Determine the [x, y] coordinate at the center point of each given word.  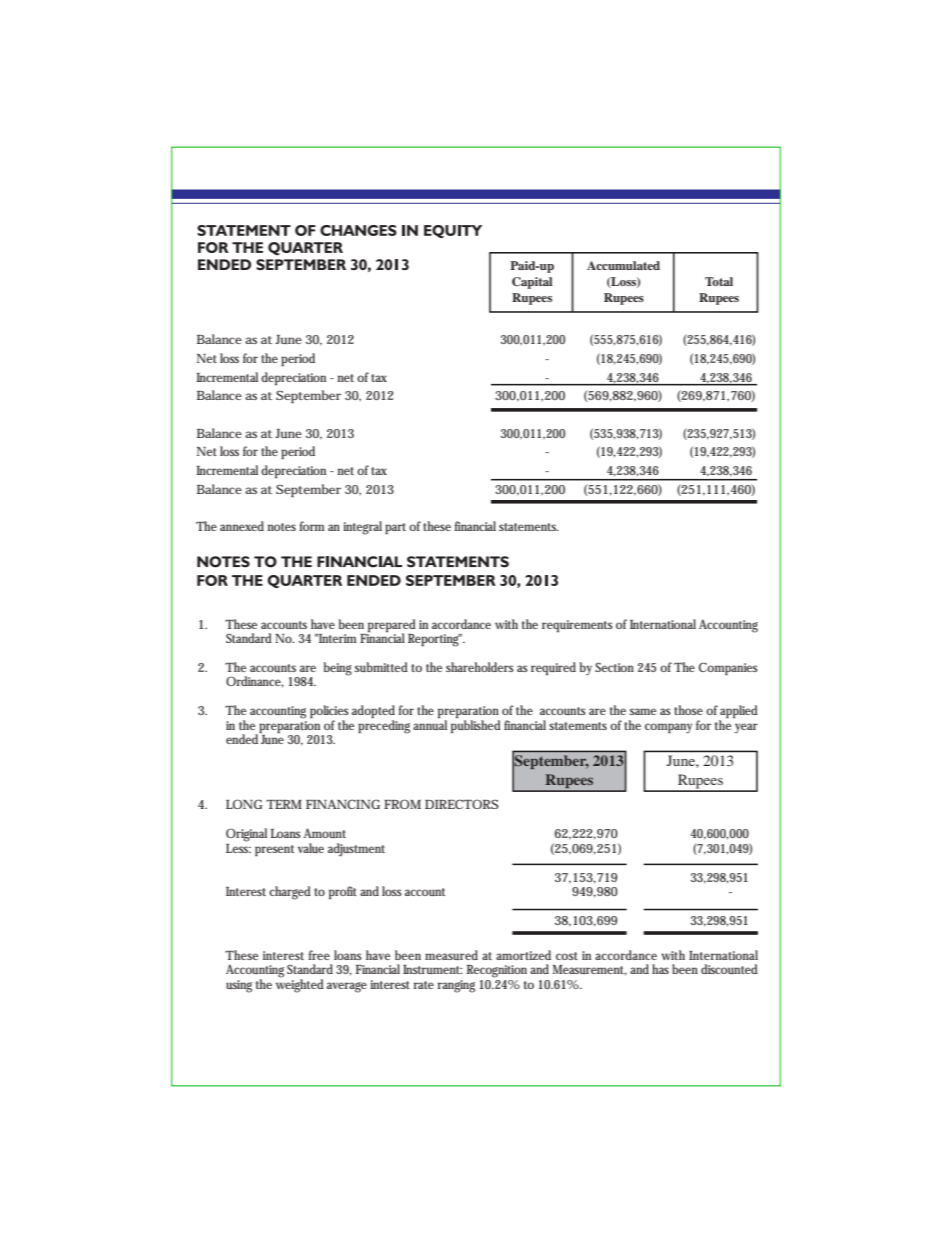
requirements [577, 626]
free [319, 955]
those [688, 710]
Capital [532, 283]
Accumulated [623, 265]
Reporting [434, 640]
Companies [728, 669]
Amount [325, 833]
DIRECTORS [461, 804]
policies [329, 713]
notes [281, 527]
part [395, 529]
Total [719, 281]
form [311, 526]
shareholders [480, 667]
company [668, 728]
